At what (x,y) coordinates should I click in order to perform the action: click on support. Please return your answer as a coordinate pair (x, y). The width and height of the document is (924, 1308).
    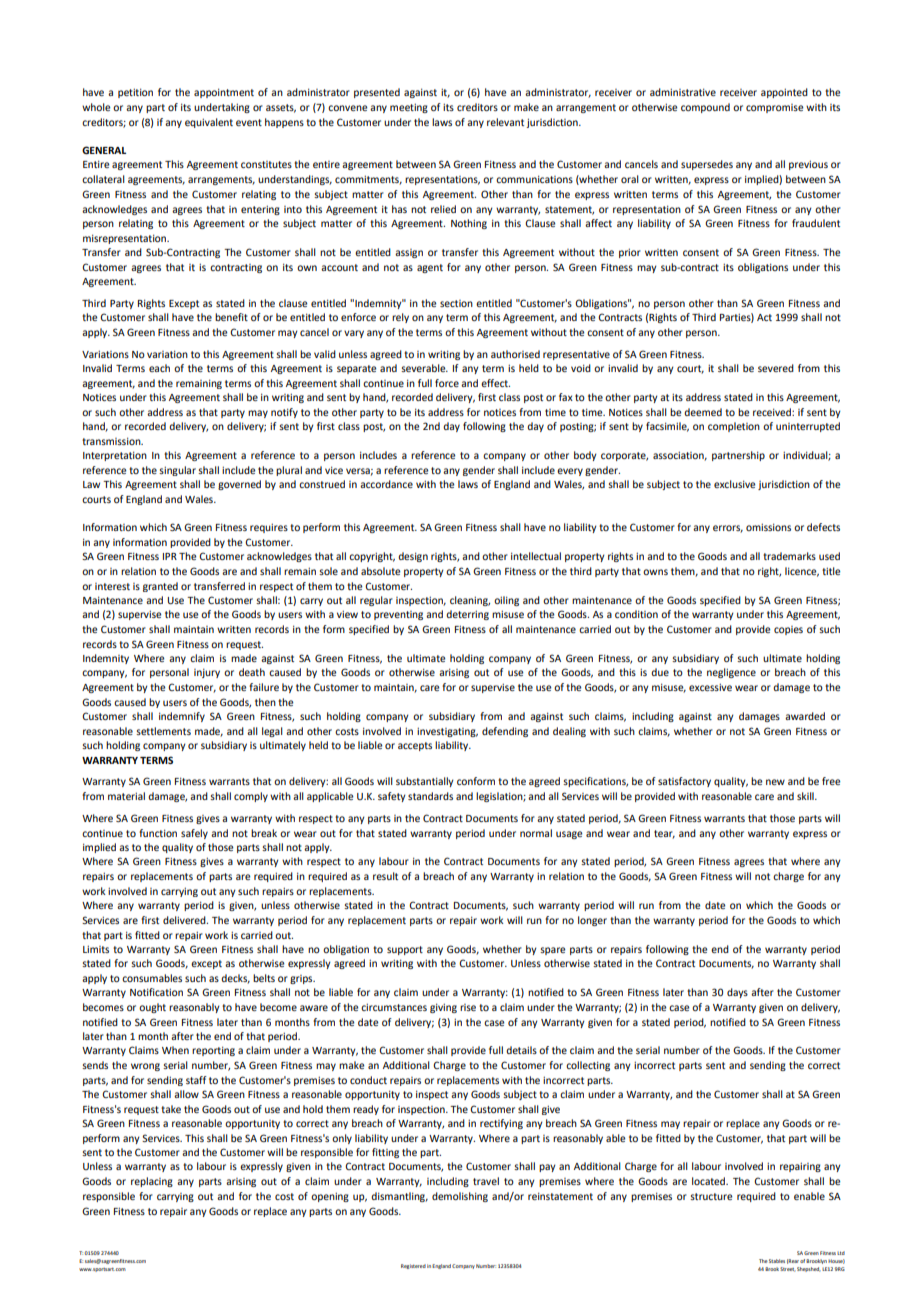
    Looking at the image, I should click on (405, 950).
